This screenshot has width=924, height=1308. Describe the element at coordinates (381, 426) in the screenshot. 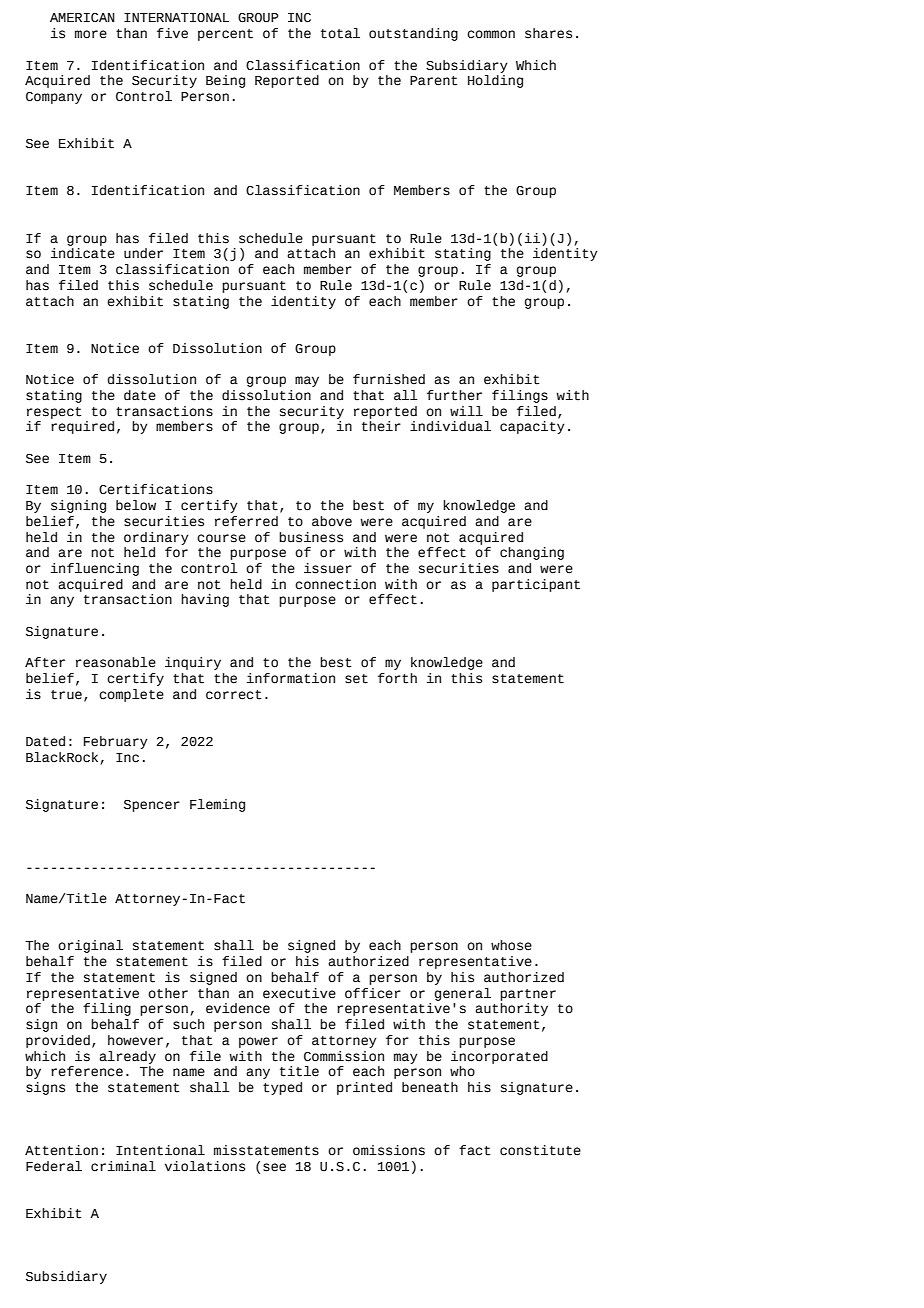

I see `their` at that location.
